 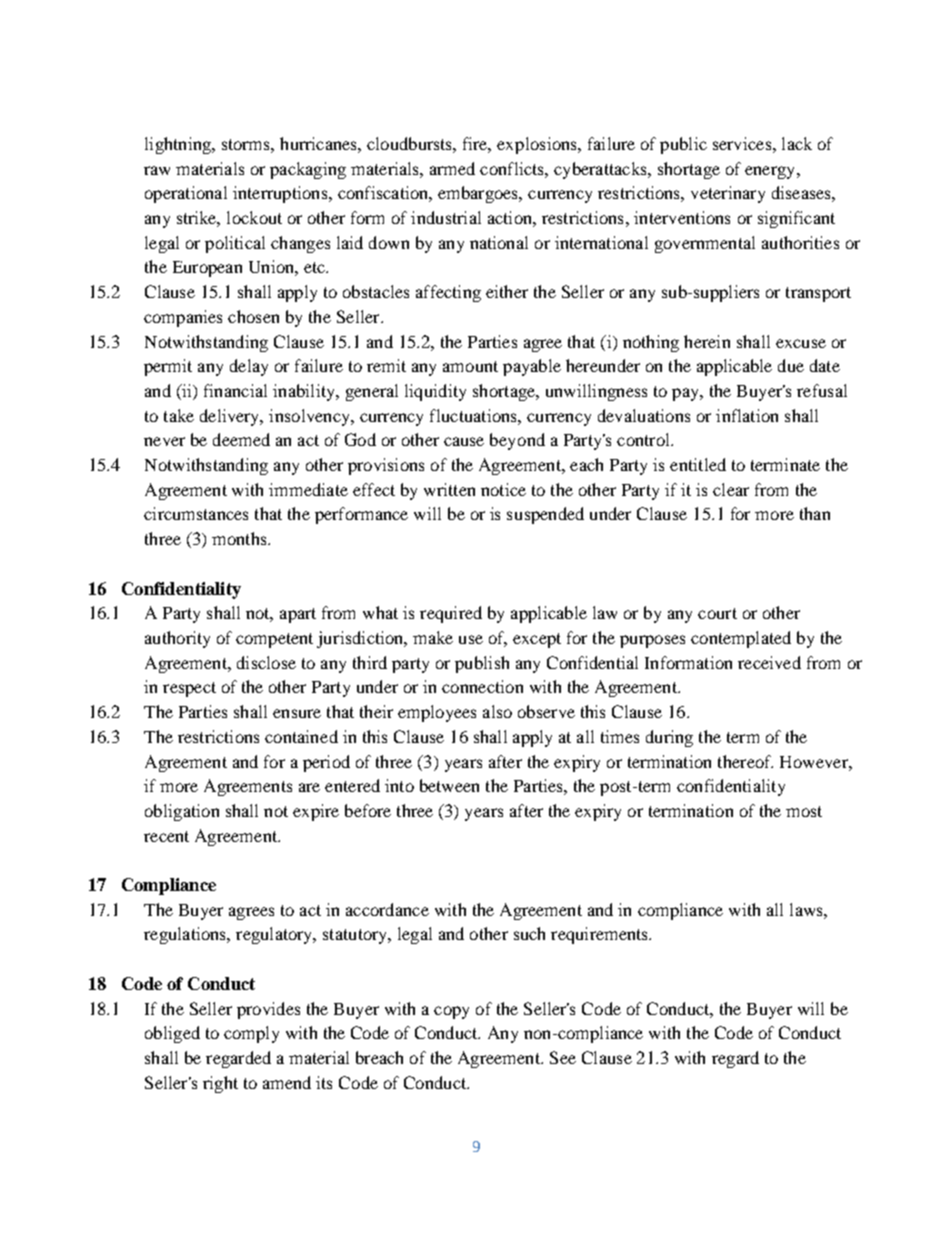 I want to click on received, so click(x=769, y=662).
